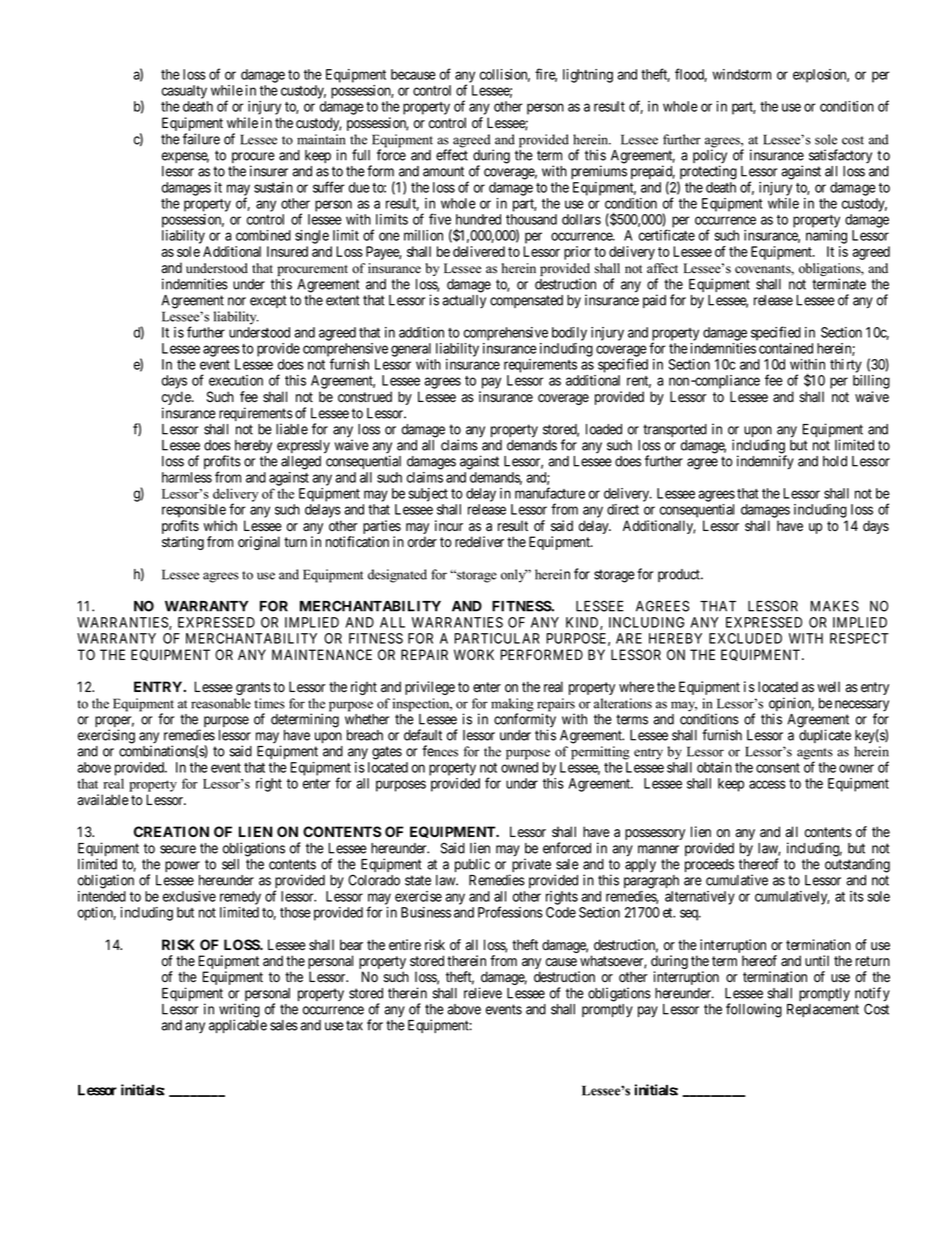 Image resolution: width=952 pixels, height=1233 pixels. I want to click on well, so click(828, 686).
